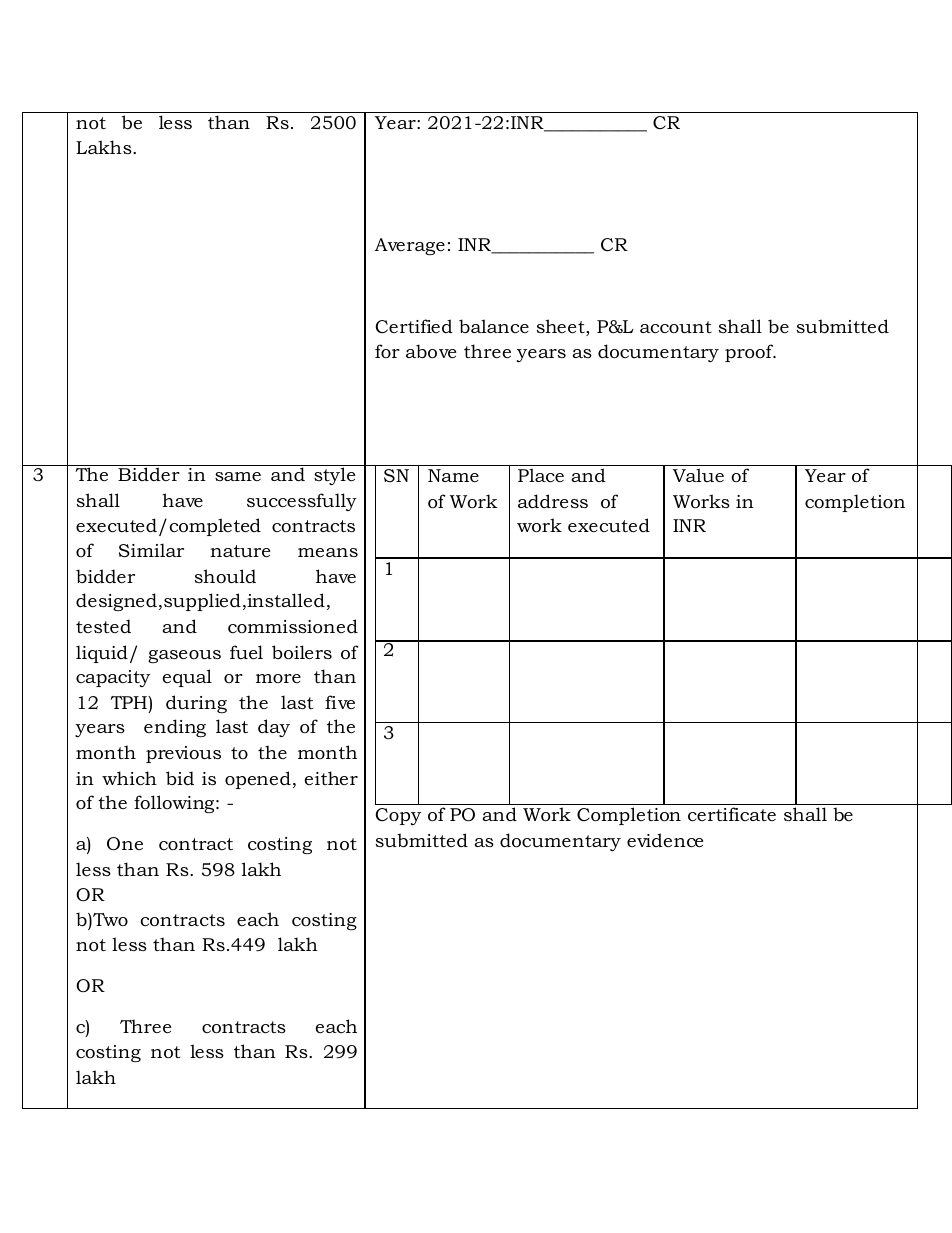 Image resolution: width=952 pixels, height=1233 pixels. Describe the element at coordinates (129, 778) in the screenshot. I see `which` at that location.
